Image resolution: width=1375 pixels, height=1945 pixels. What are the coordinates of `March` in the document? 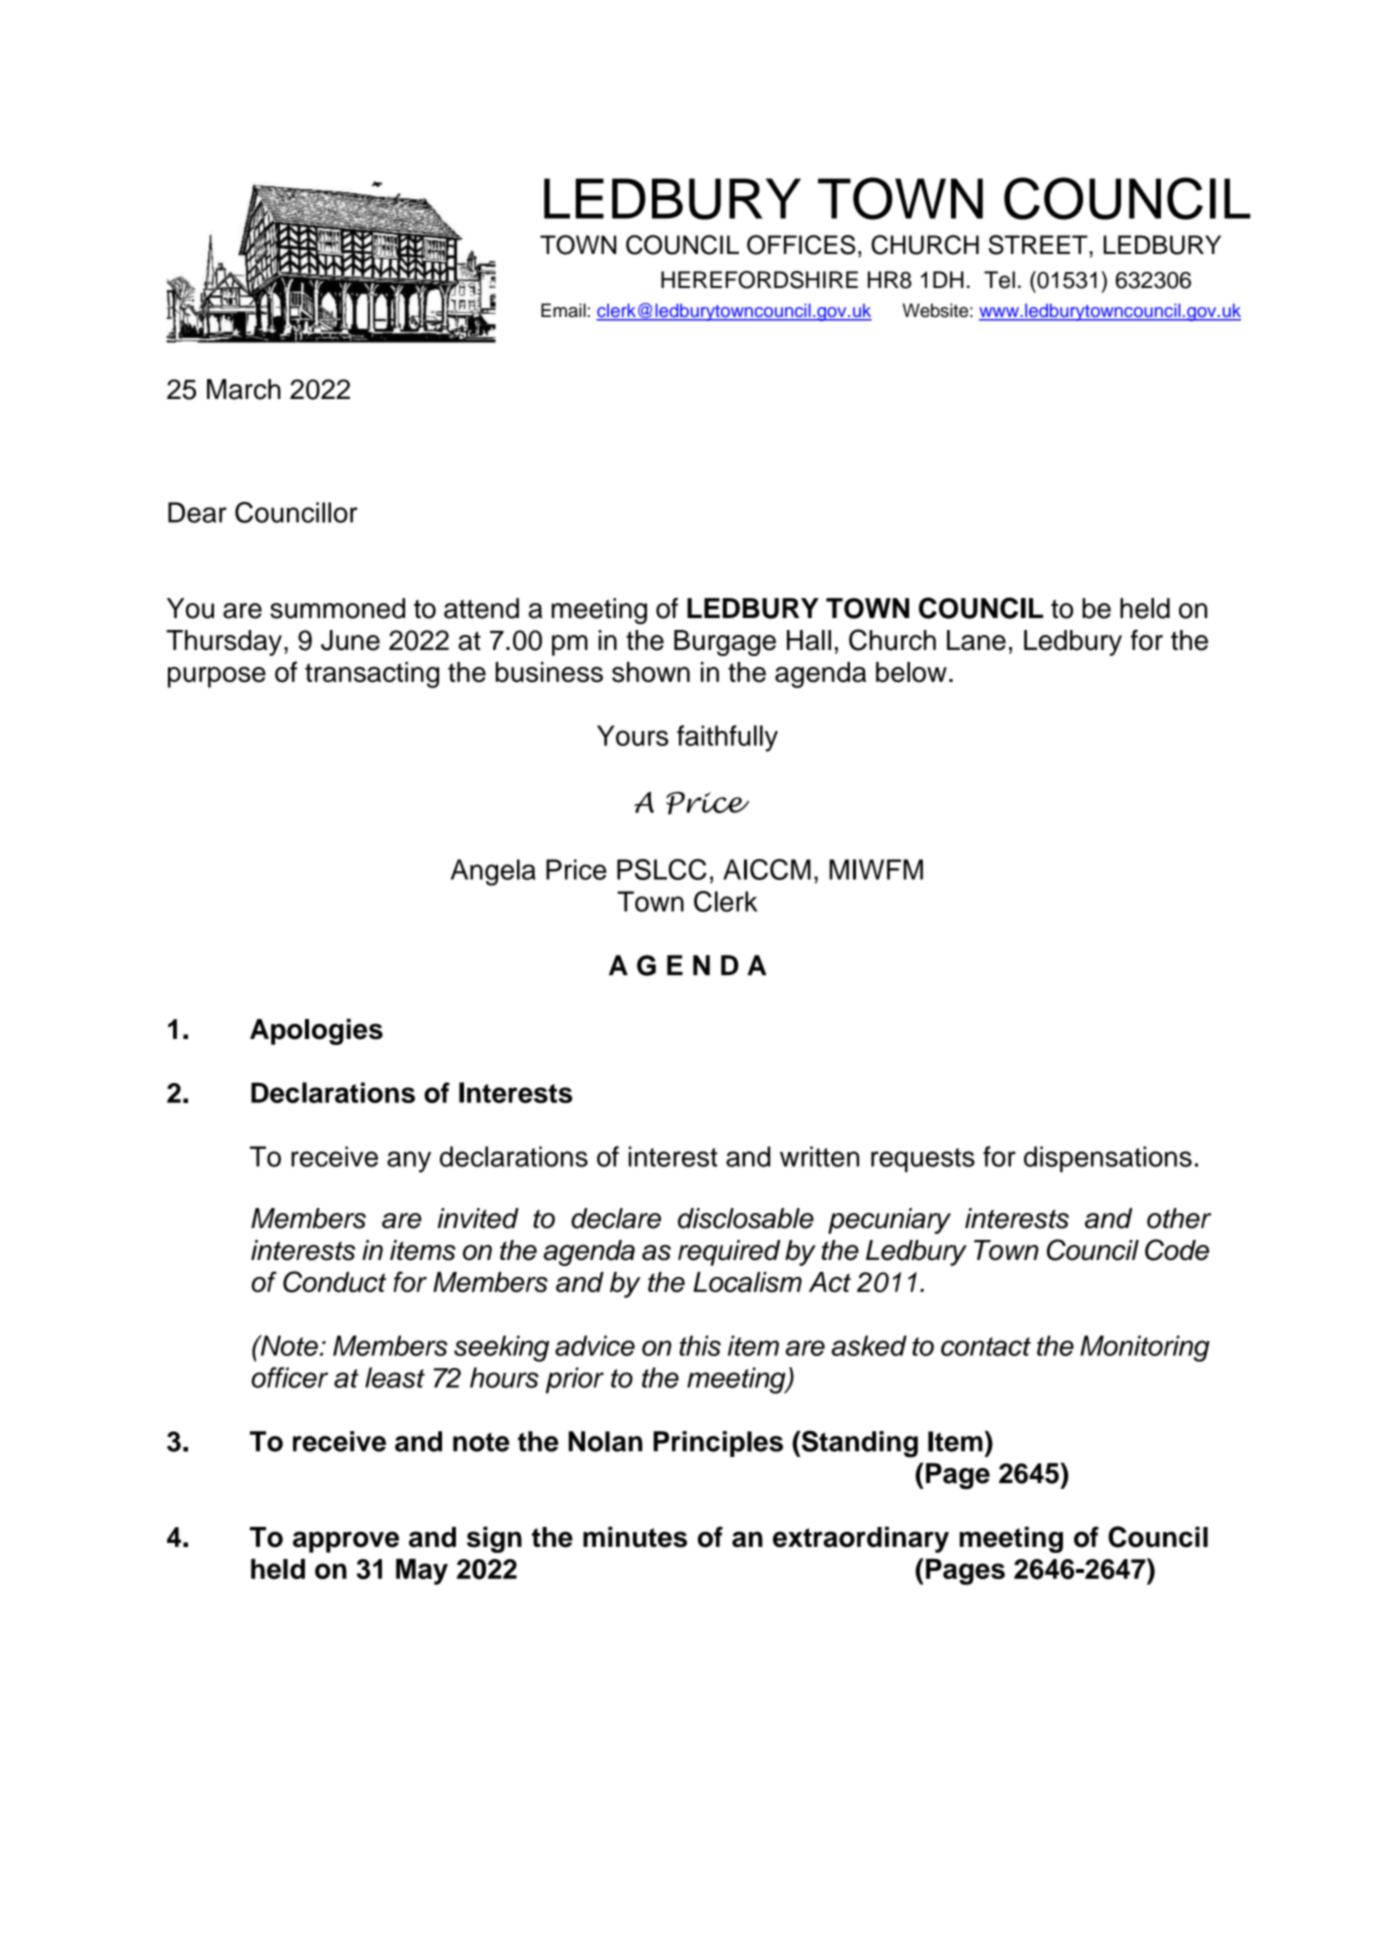 It's located at (244, 389).
